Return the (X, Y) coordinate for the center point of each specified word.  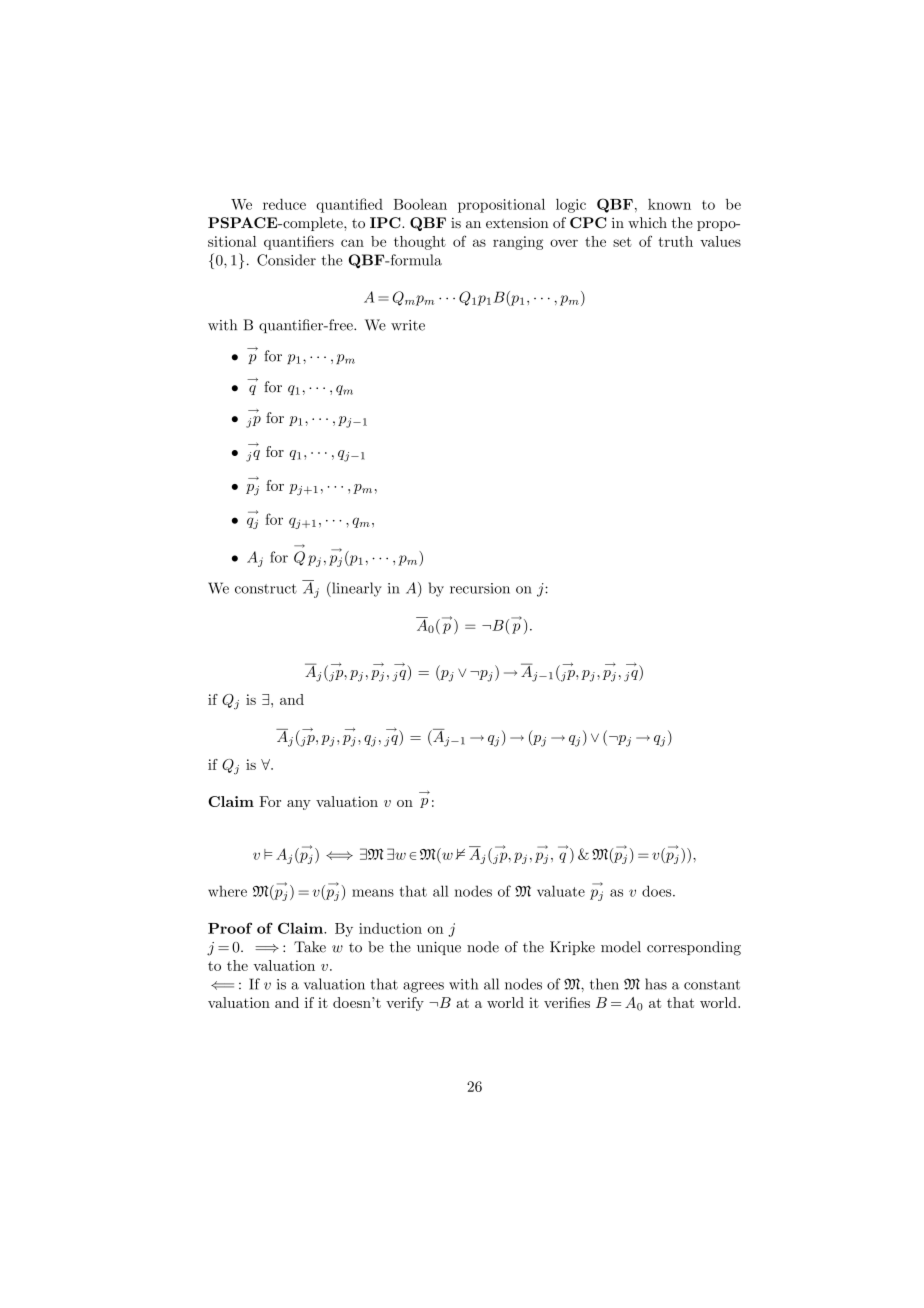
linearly (356, 589)
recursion (480, 588)
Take (310, 947)
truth (675, 241)
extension (517, 223)
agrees (423, 987)
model (621, 947)
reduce (284, 204)
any (299, 805)
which (647, 222)
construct (266, 589)
